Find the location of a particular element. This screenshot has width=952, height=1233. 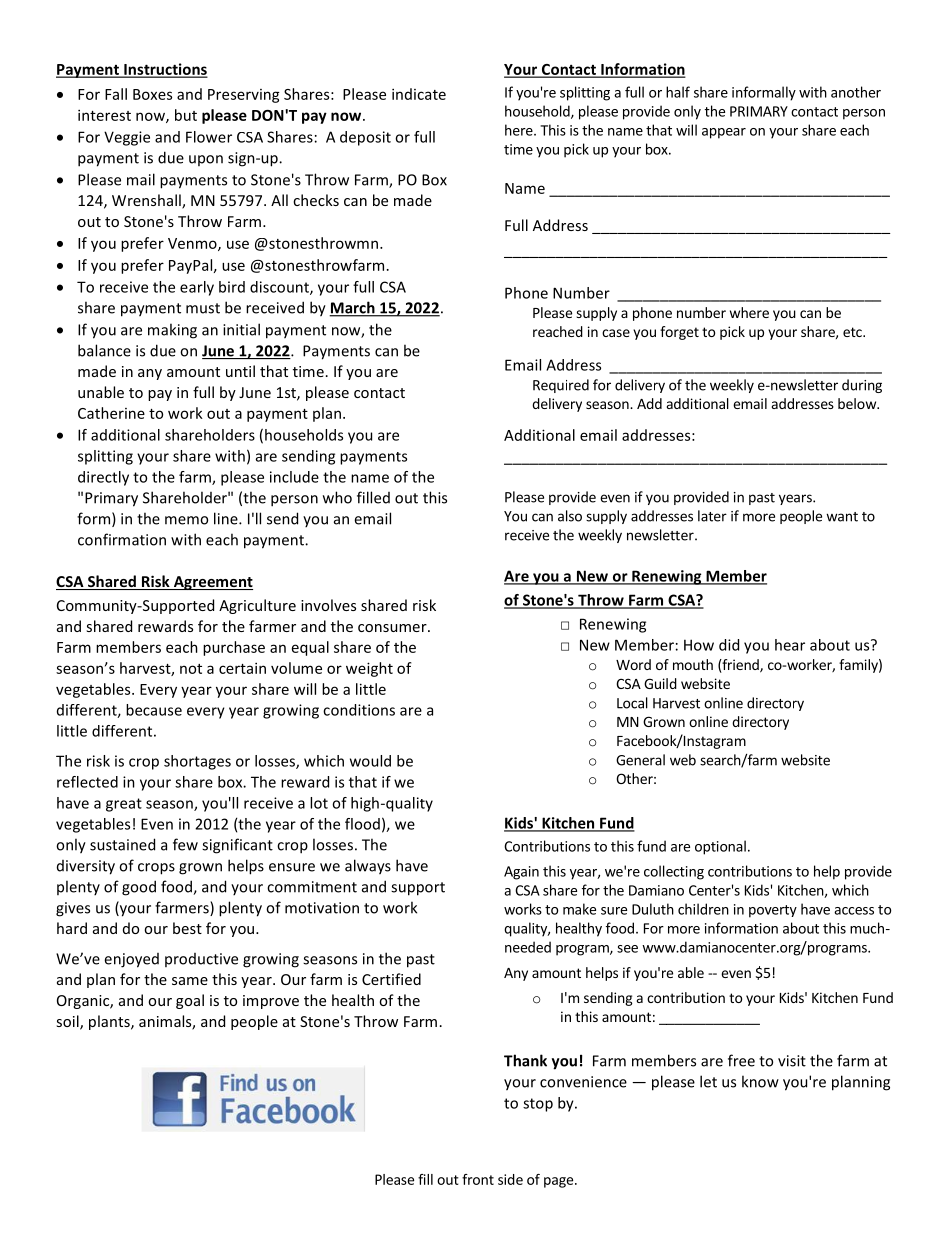

consumer is located at coordinates (393, 628).
